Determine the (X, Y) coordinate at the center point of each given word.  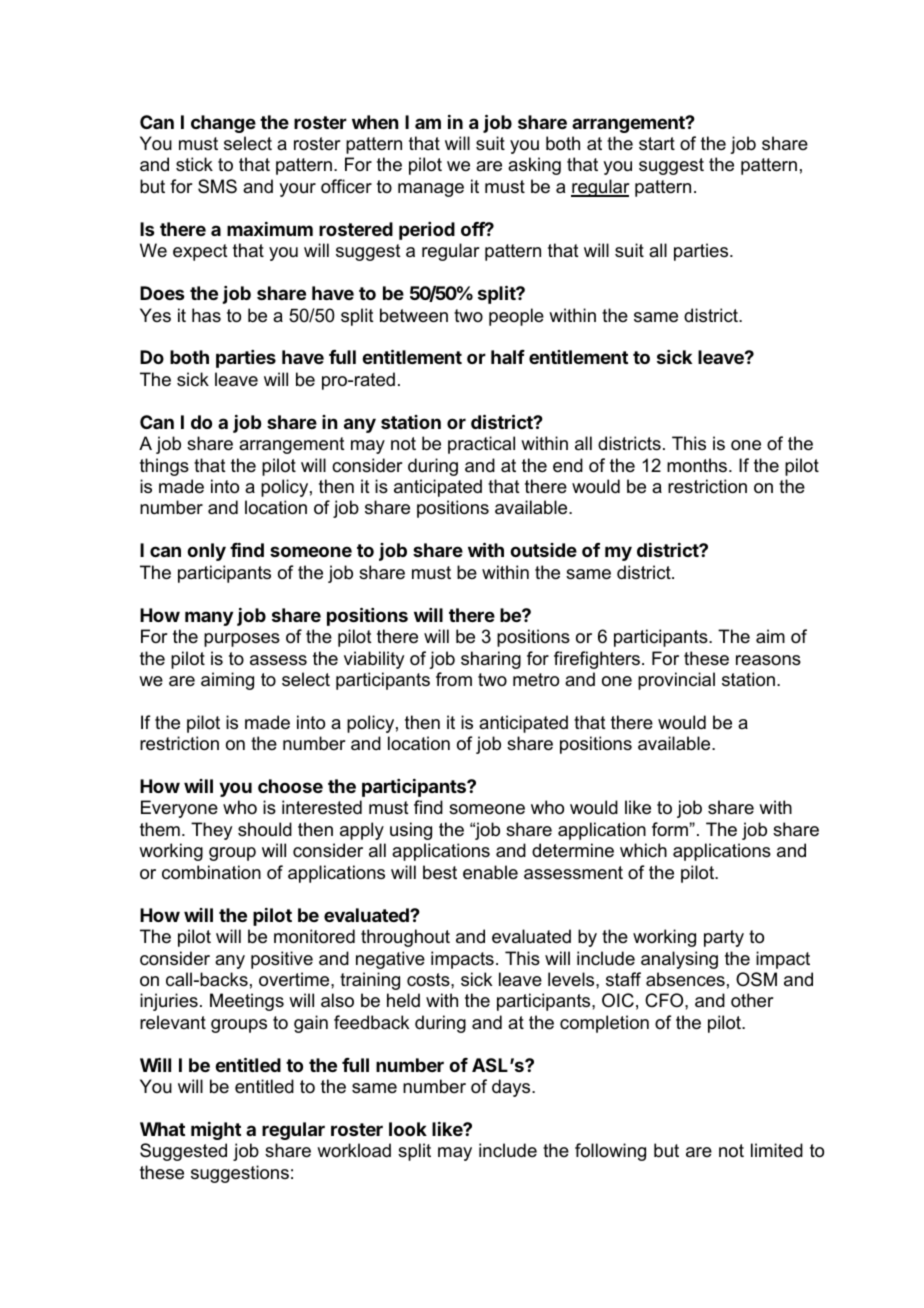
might (216, 1131)
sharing (491, 660)
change (223, 124)
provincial (676, 681)
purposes (242, 640)
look (408, 1129)
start (657, 143)
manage (431, 190)
